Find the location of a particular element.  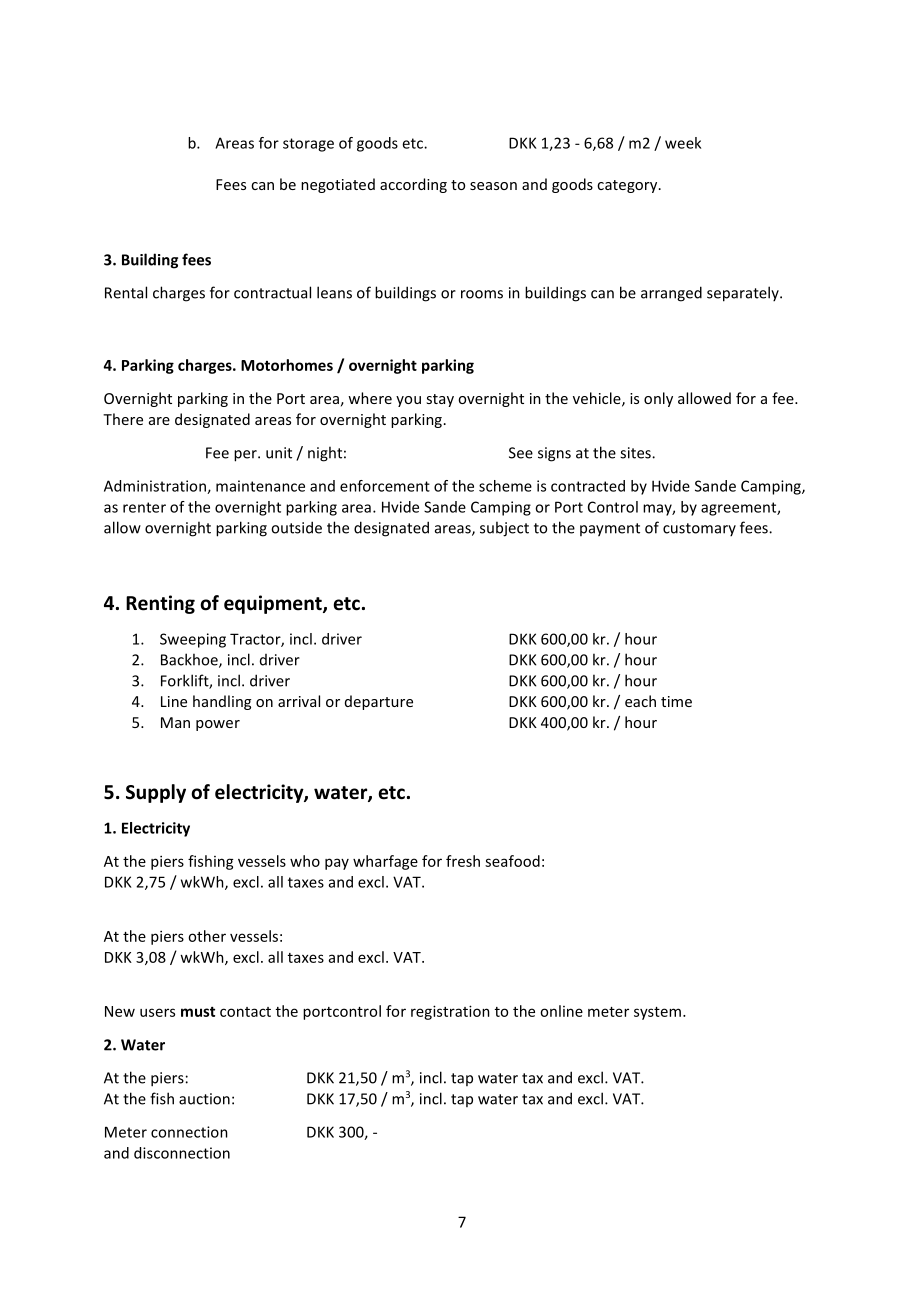

registration is located at coordinates (450, 1012).
